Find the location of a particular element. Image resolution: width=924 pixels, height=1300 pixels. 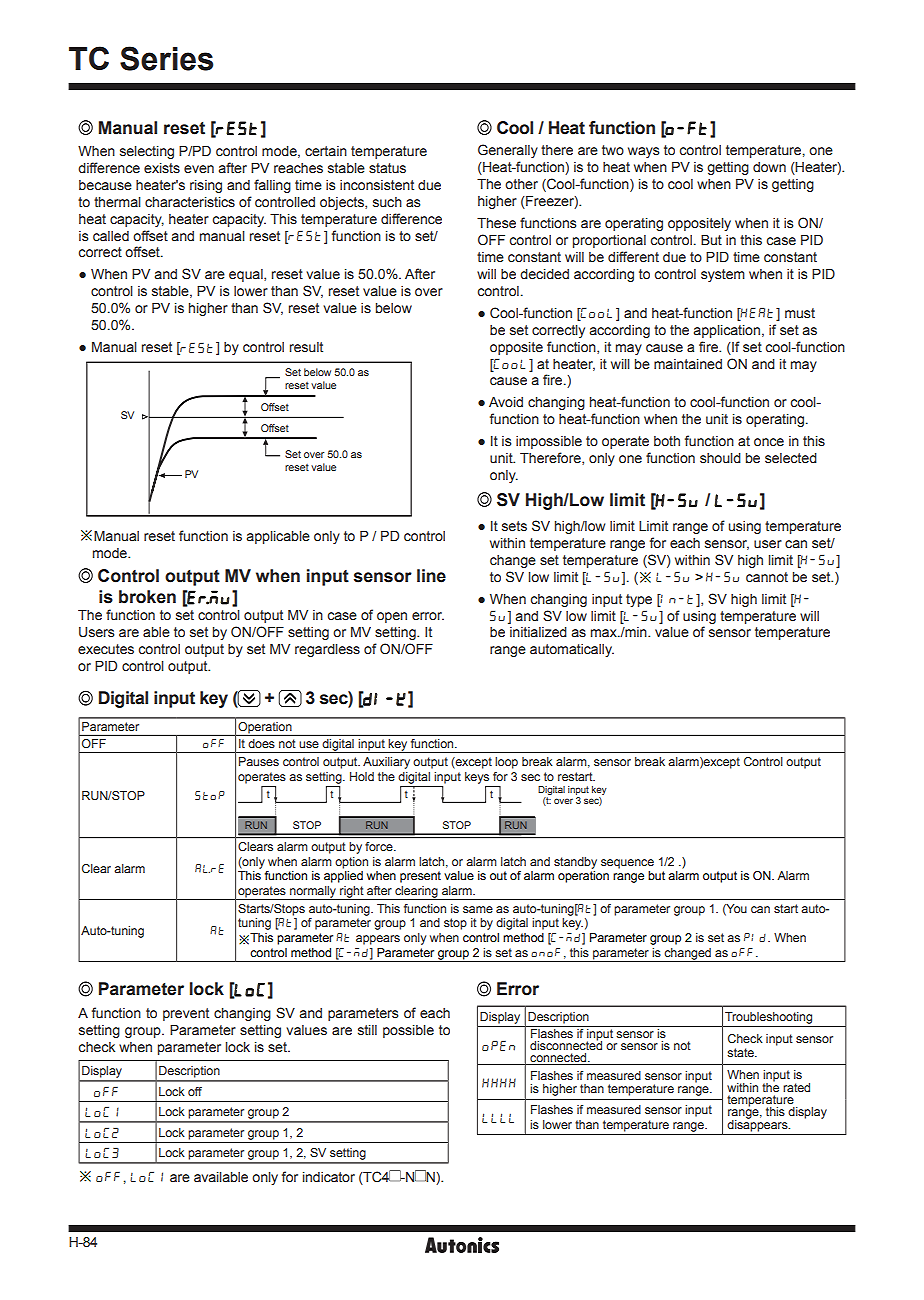

Series is located at coordinates (166, 58).
